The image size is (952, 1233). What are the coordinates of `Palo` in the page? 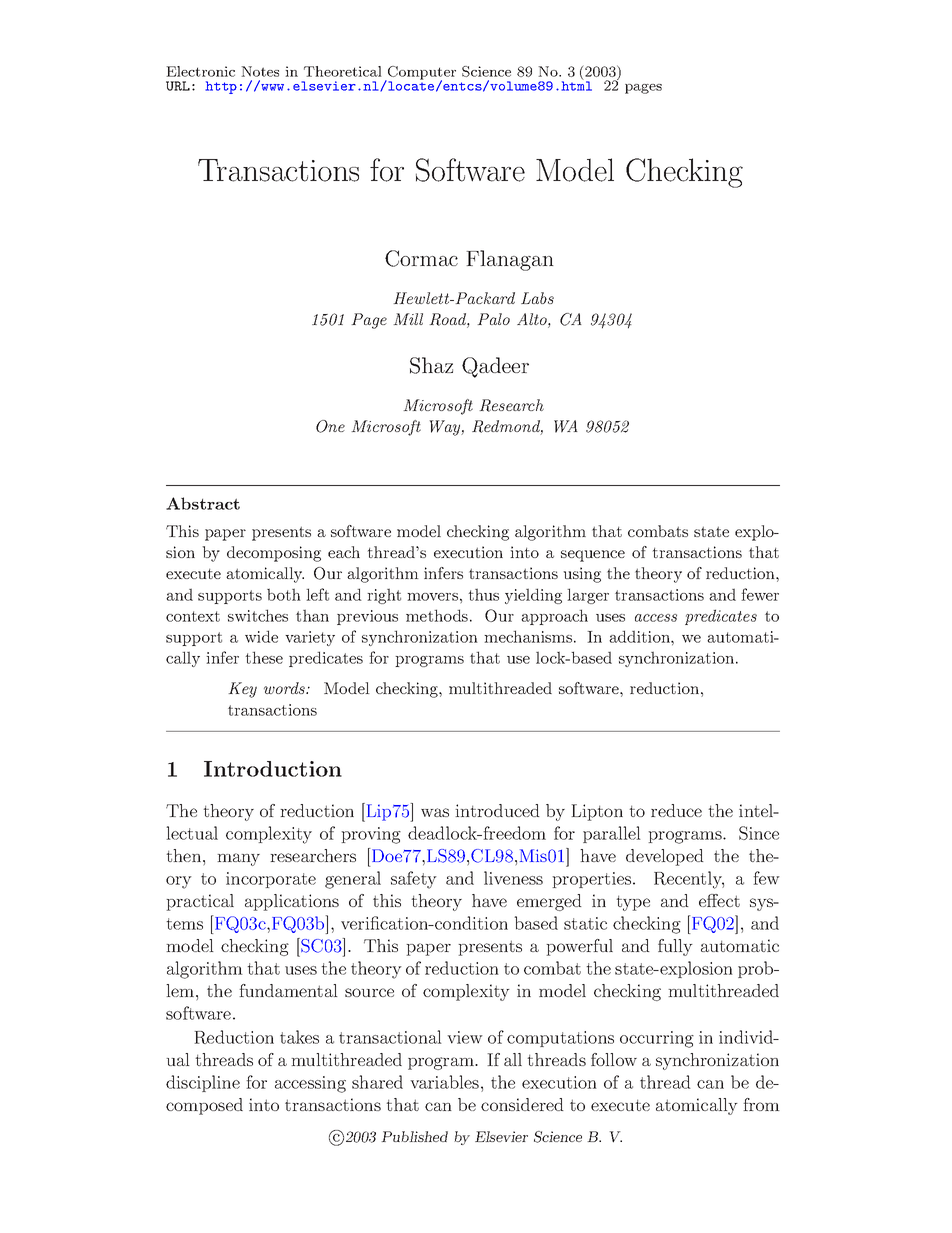 It's located at (493, 319).
